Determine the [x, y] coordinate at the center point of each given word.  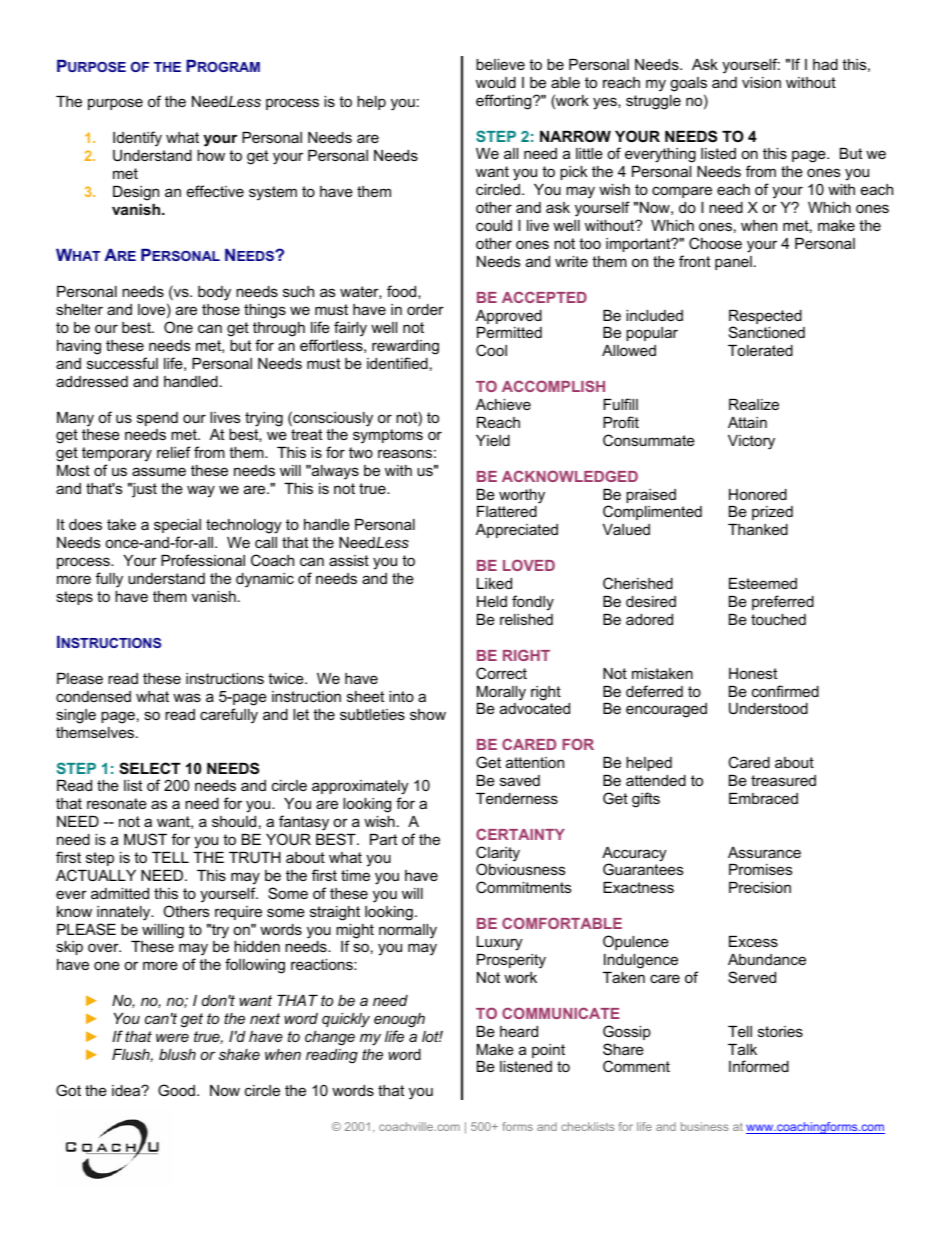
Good [176, 1090]
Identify [137, 139]
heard [519, 1031]
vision [761, 82]
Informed [759, 1066]
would [496, 82]
